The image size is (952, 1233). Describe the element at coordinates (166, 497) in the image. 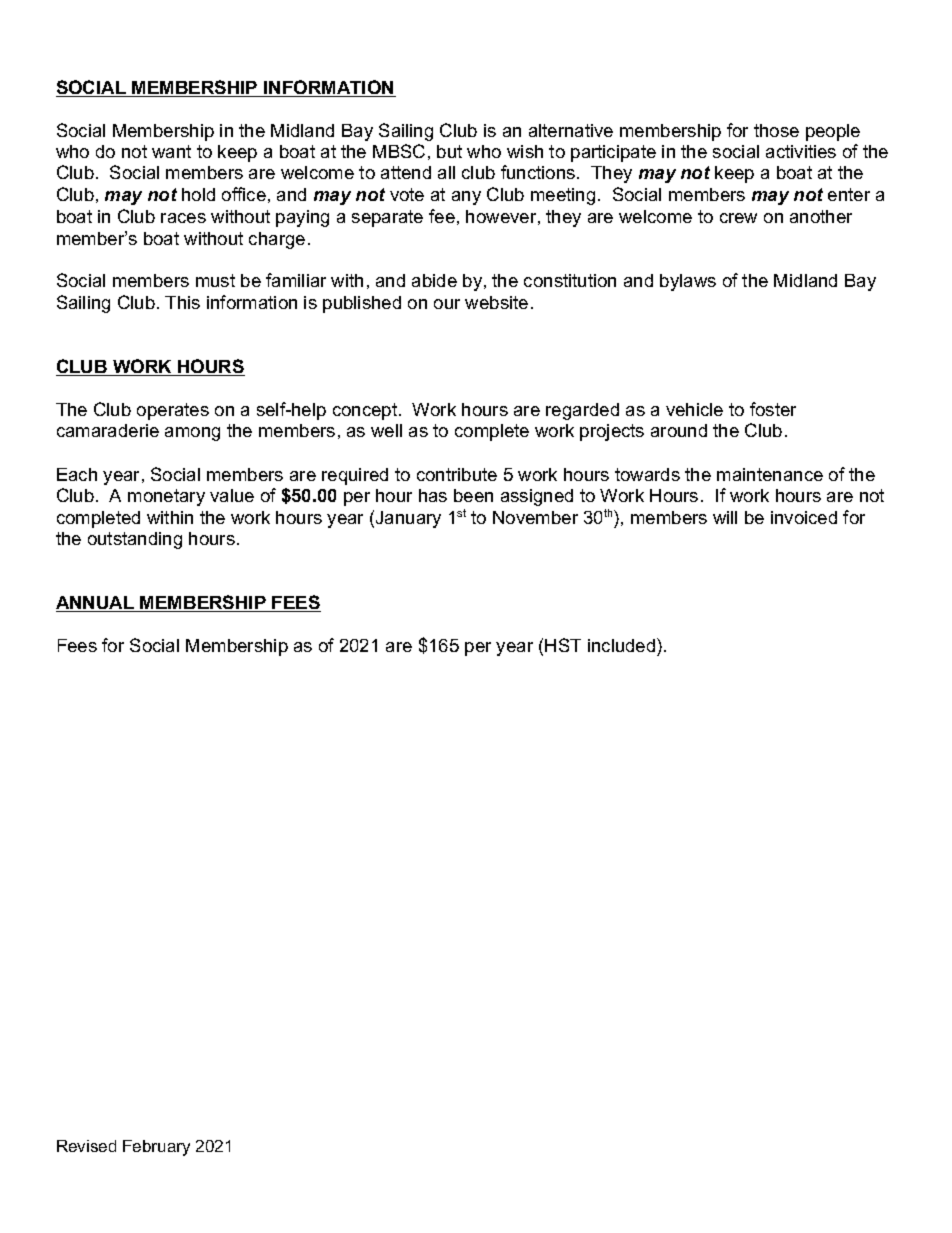

I see `monetary` at that location.
